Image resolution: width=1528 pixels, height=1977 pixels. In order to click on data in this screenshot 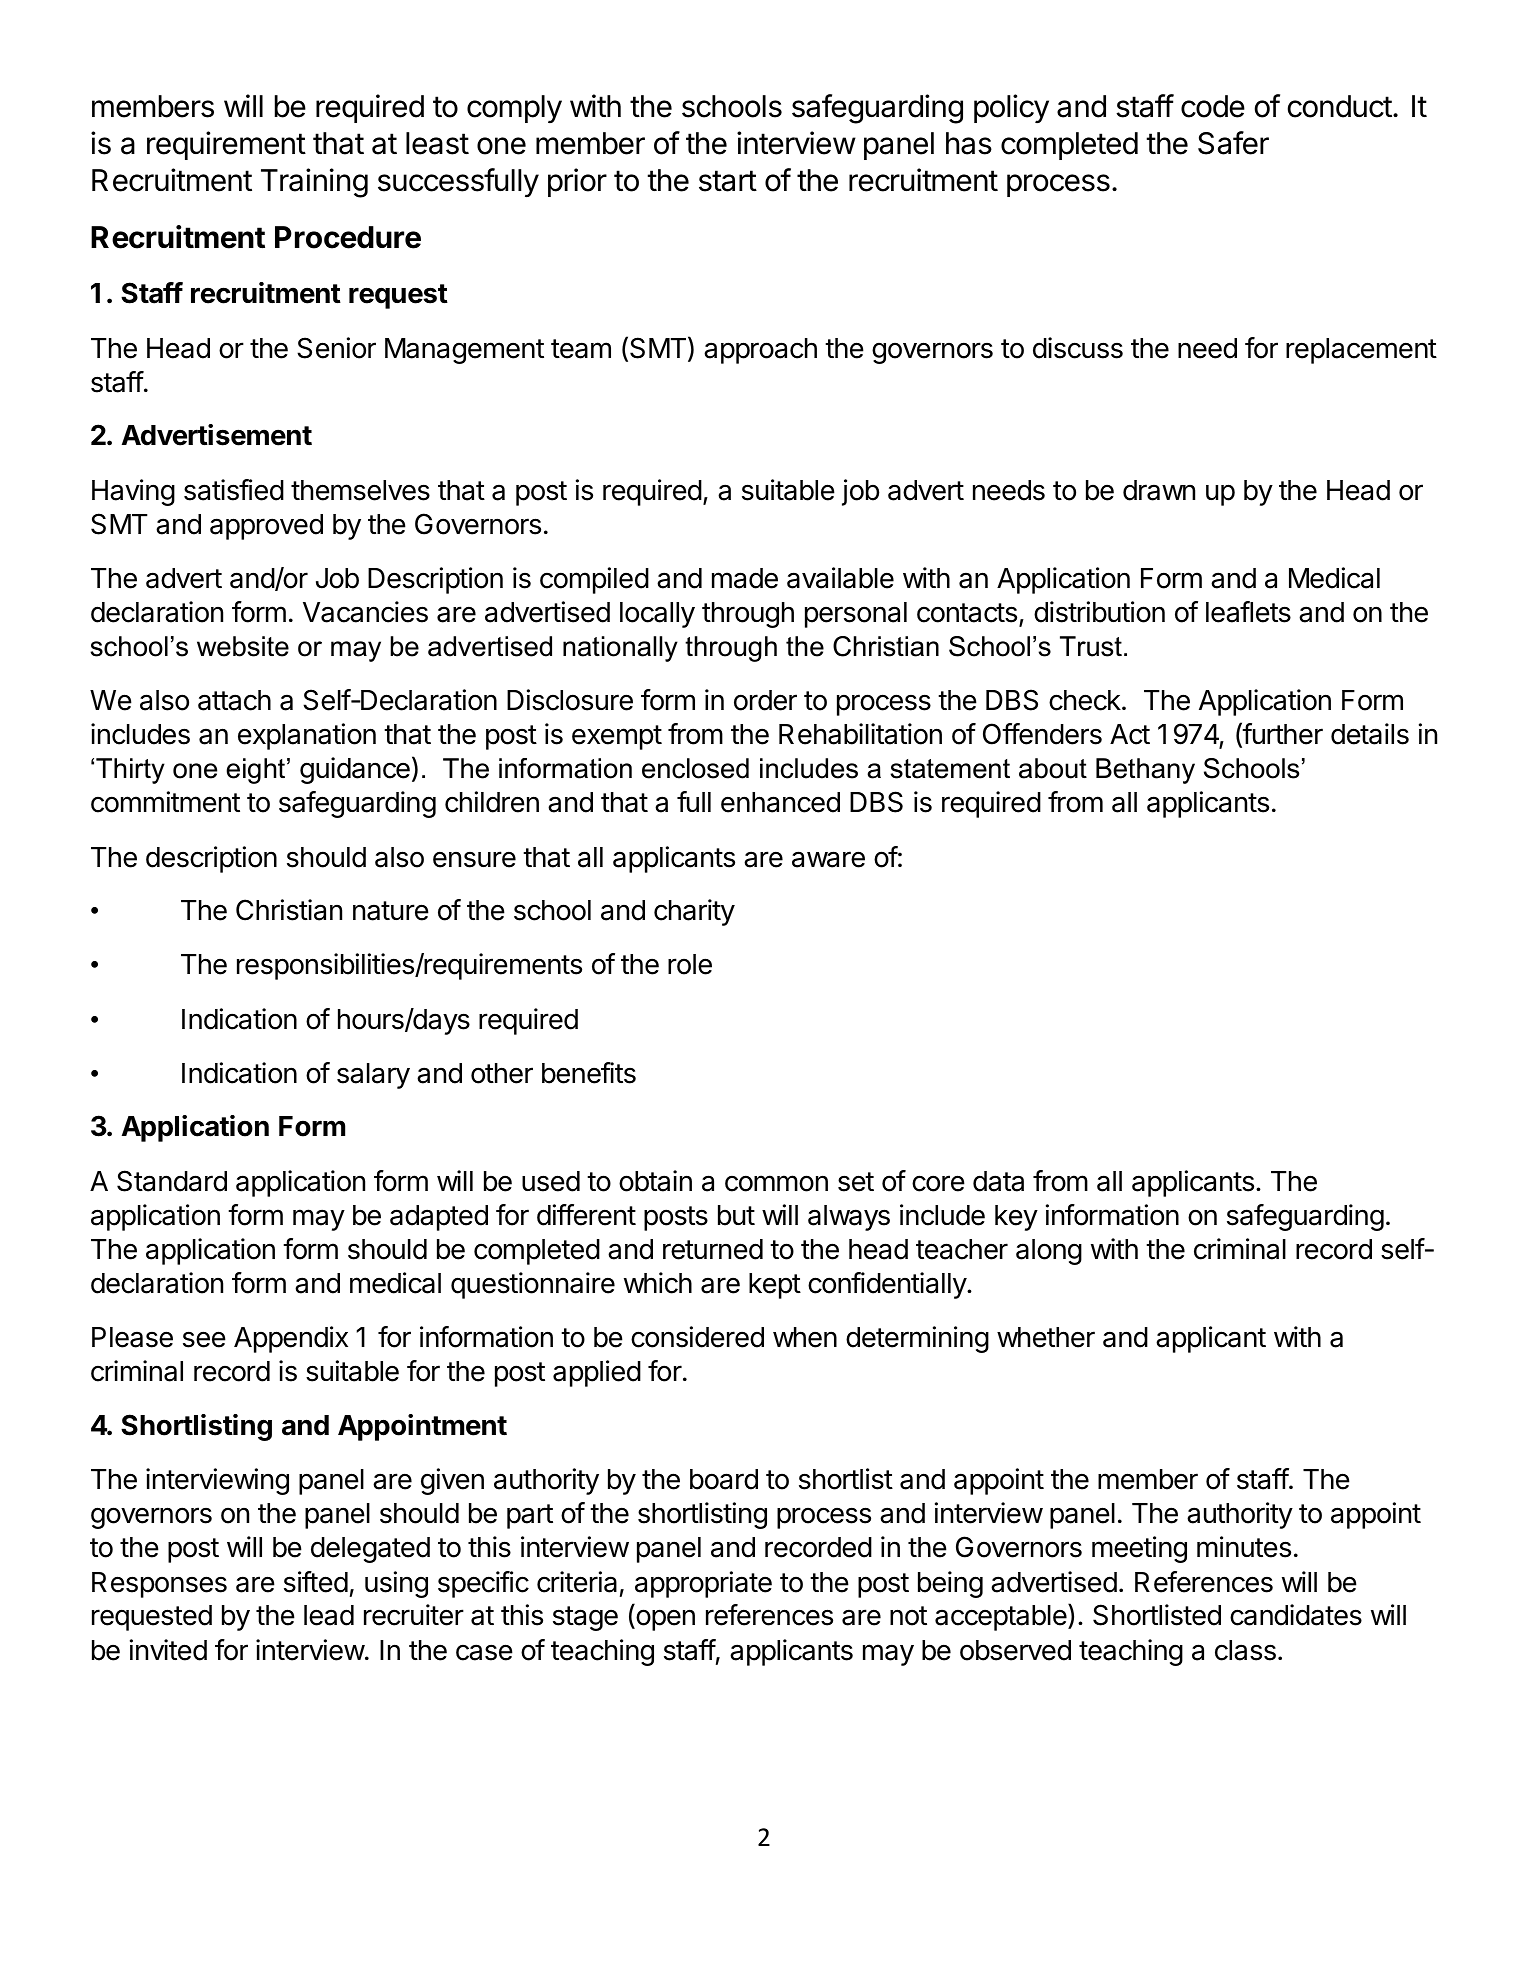, I will do `click(998, 1181)`.
